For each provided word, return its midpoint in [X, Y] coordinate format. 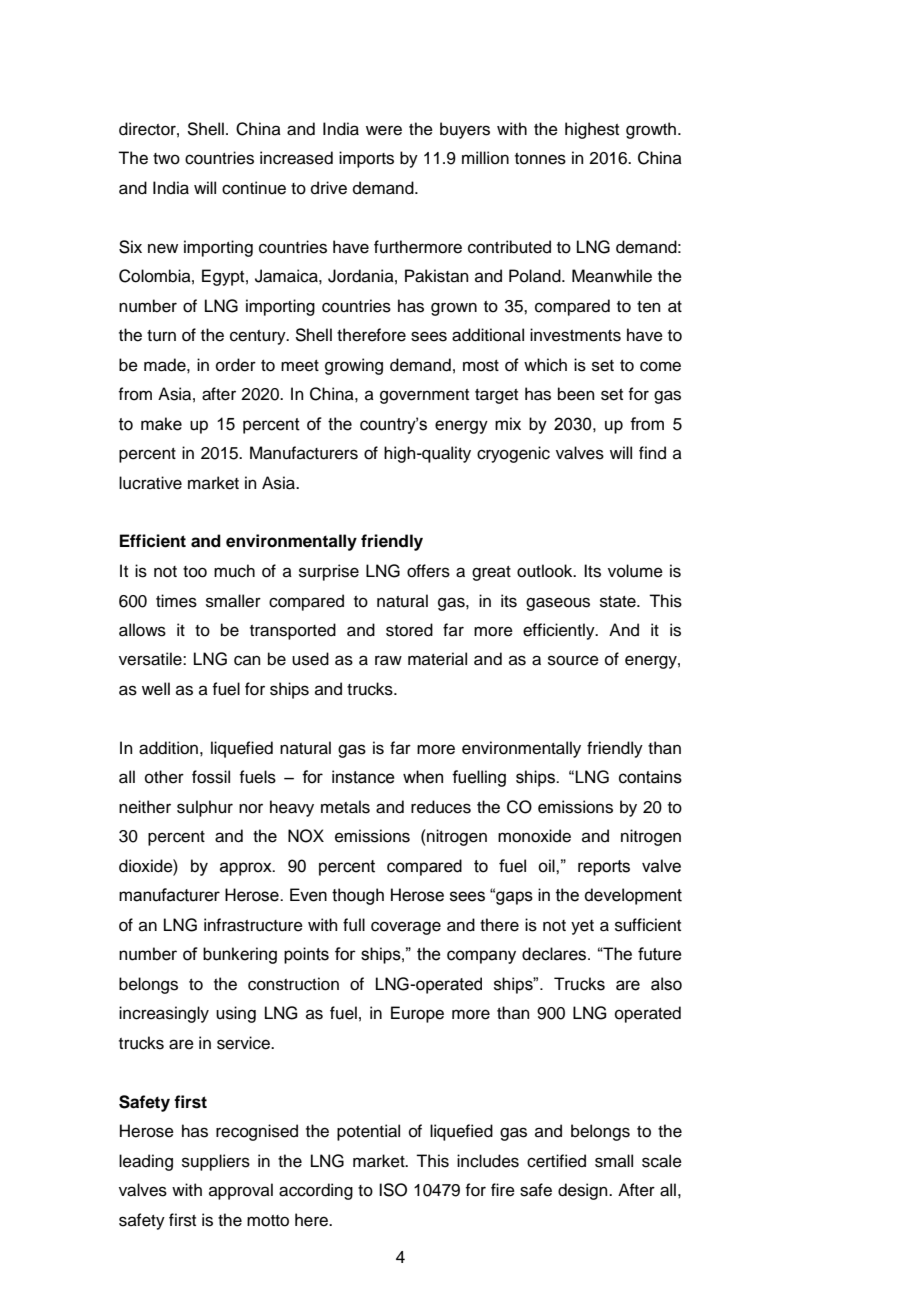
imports [366, 159]
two [166, 159]
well [156, 689]
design [584, 1191]
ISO [393, 1190]
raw [388, 660]
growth [652, 130]
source [573, 660]
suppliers [216, 1162]
